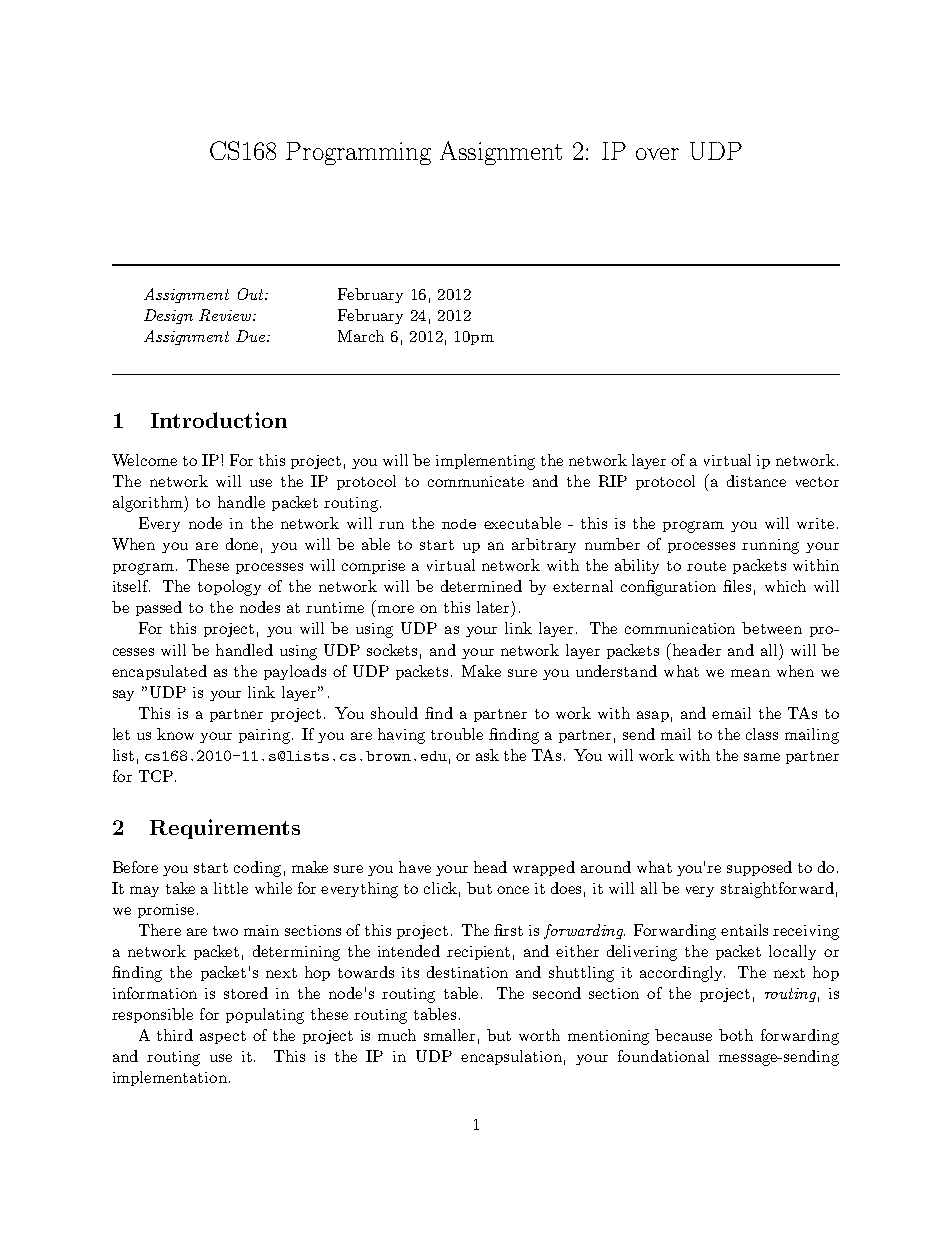  I want to click on have, so click(415, 867).
